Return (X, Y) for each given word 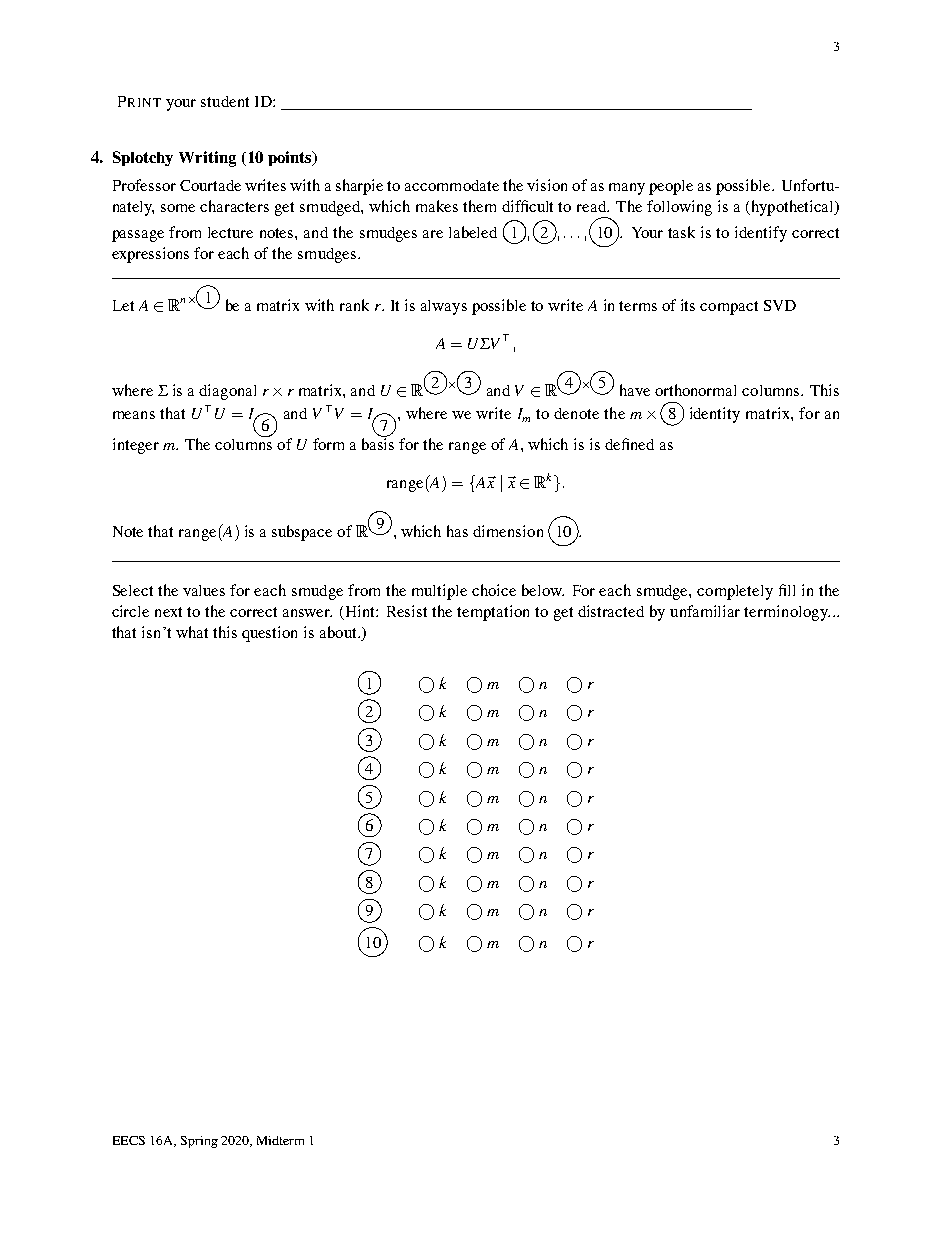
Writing (207, 159)
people (671, 187)
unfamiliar (705, 611)
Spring (199, 1142)
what (192, 632)
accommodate (452, 185)
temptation (493, 613)
